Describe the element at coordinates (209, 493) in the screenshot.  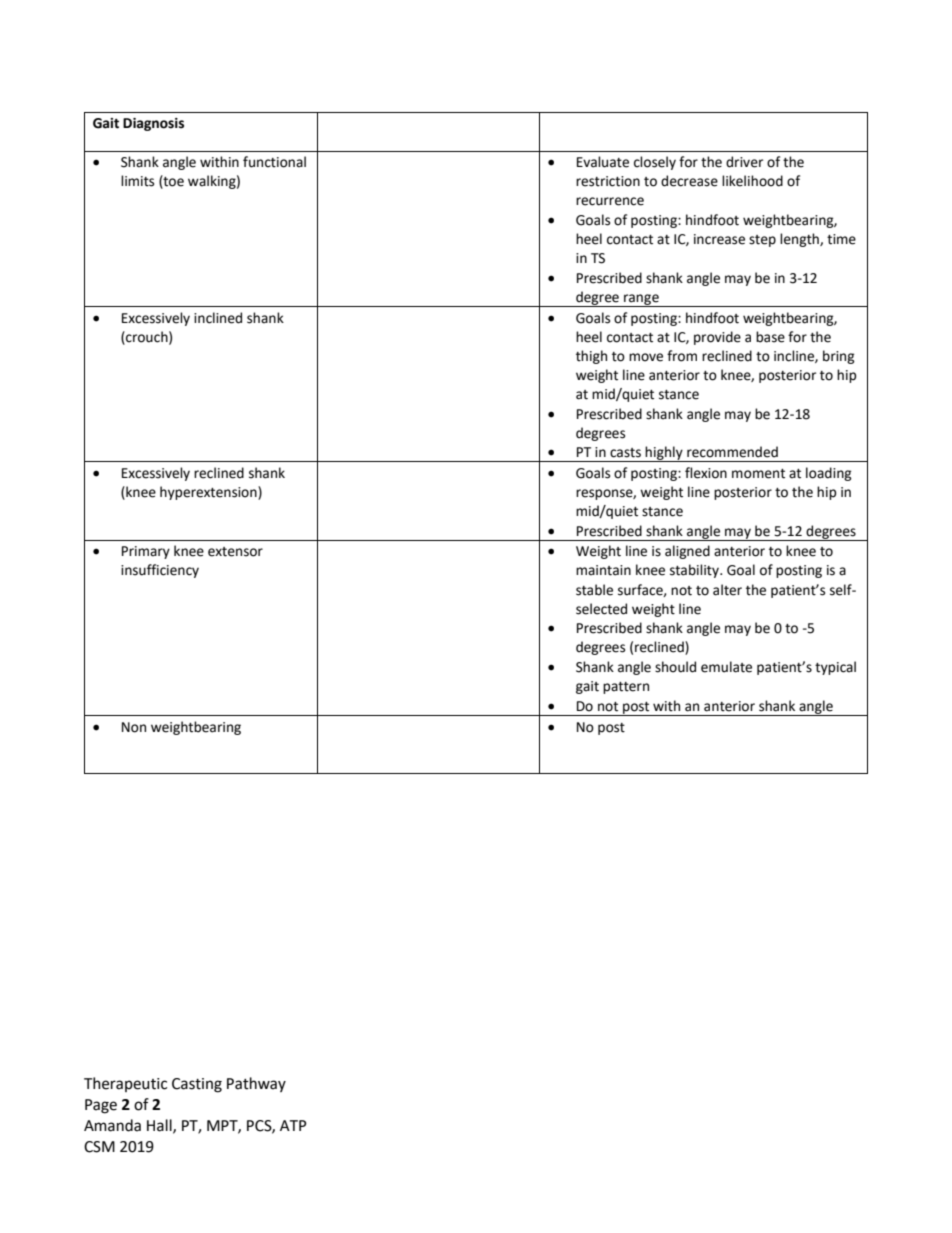
I see `hyperextension` at that location.
